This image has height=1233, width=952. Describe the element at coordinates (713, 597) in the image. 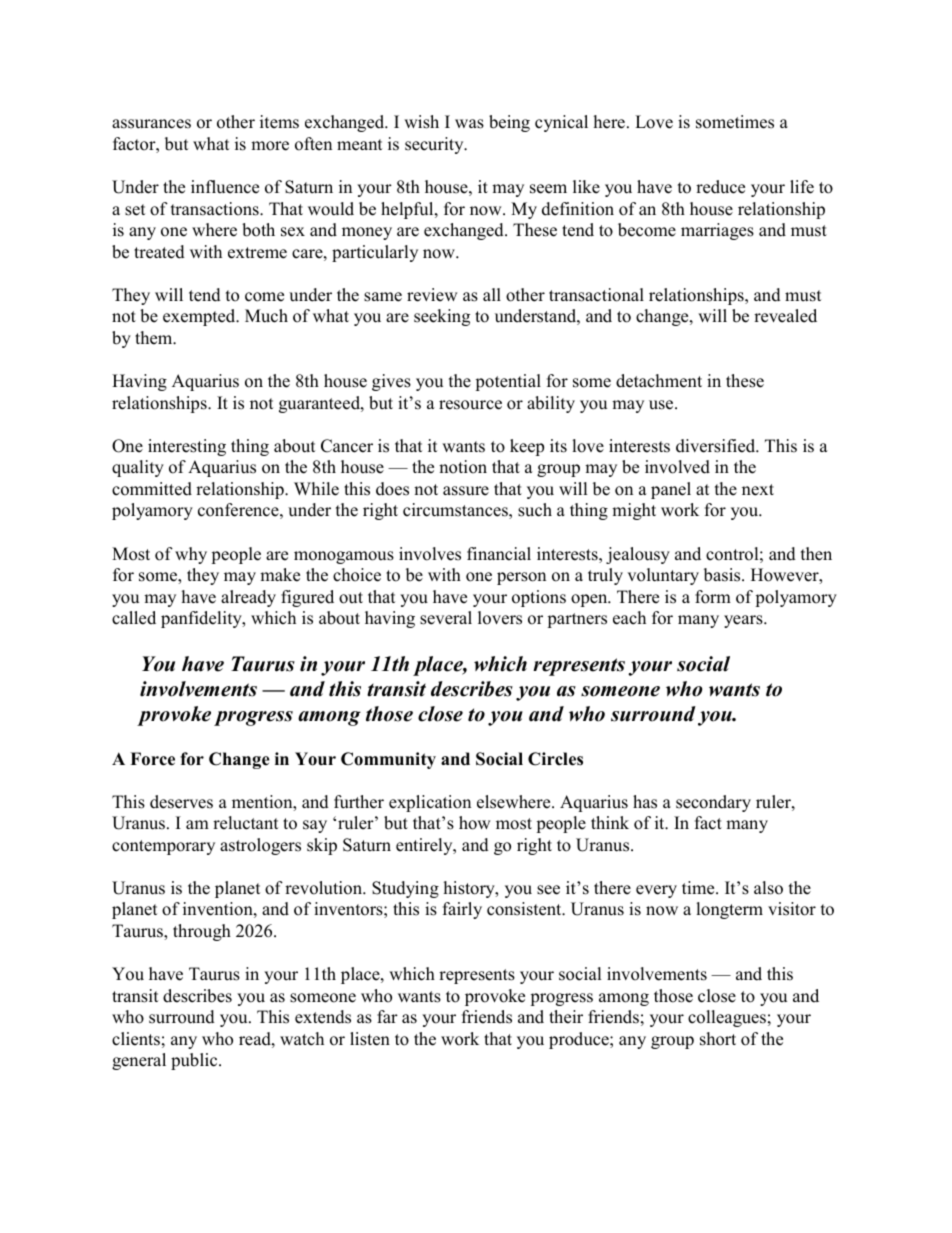

I see `form` at that location.
